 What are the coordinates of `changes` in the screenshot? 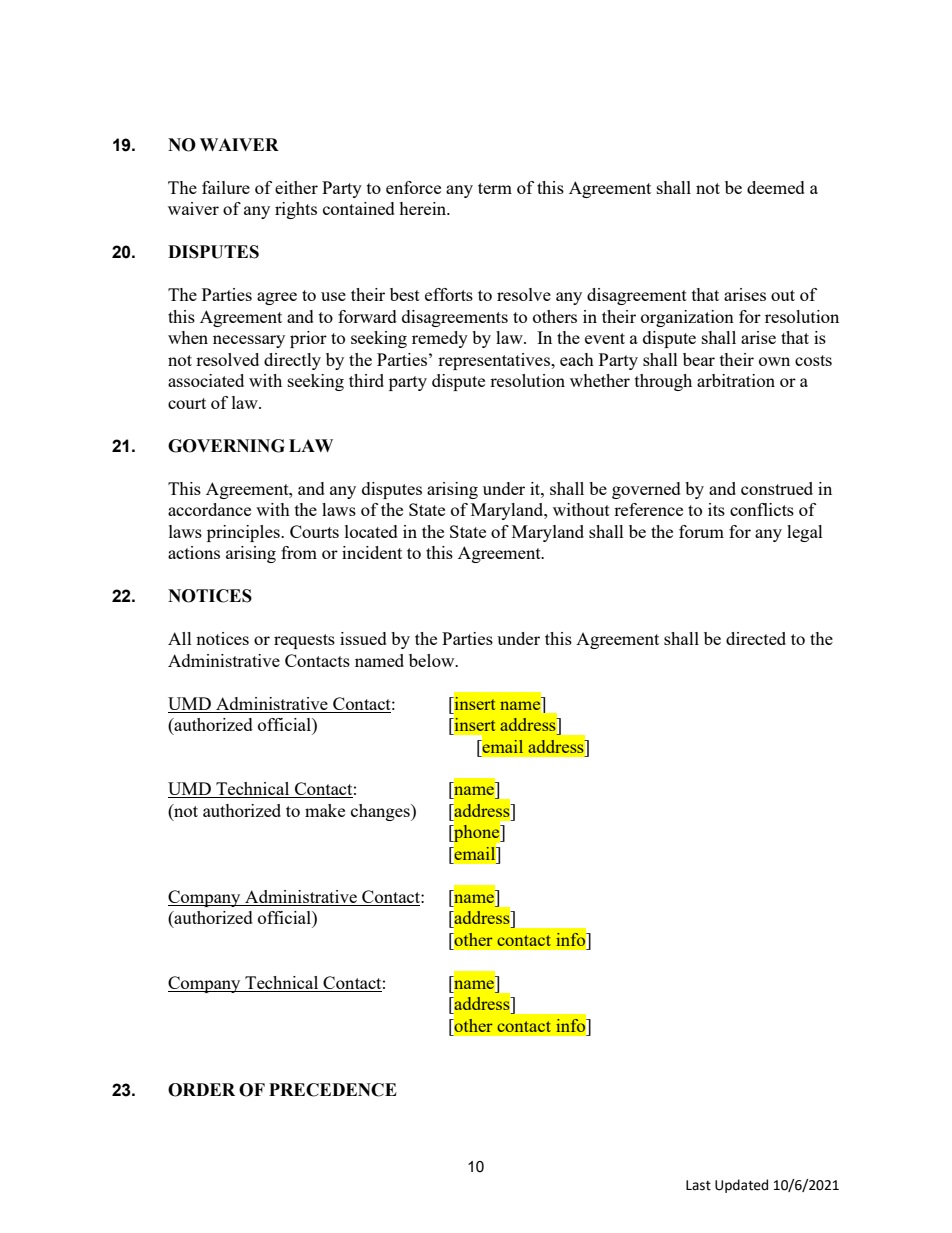 It's located at (381, 812).
